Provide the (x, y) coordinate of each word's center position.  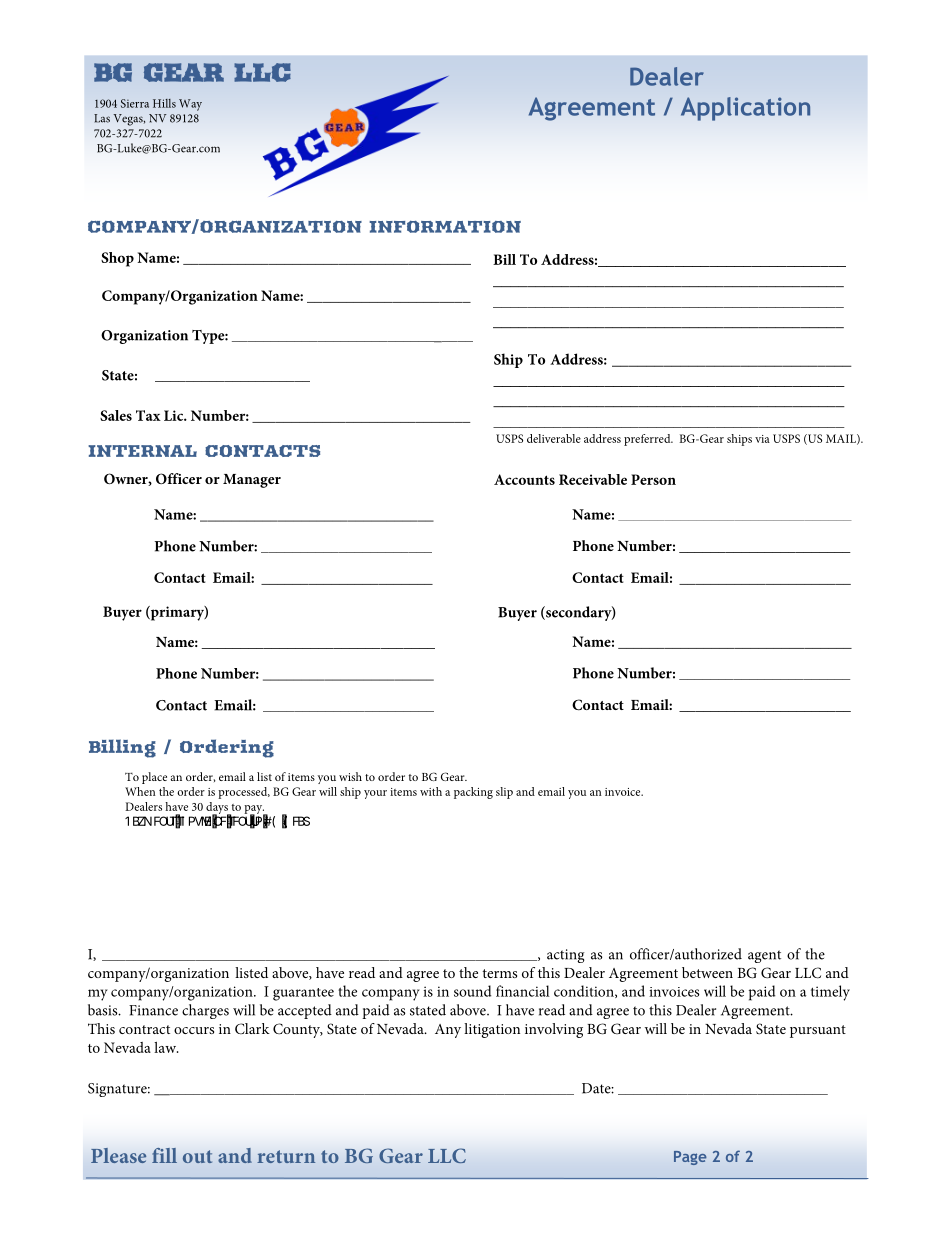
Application (745, 109)
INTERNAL (142, 451)
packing (473, 793)
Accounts (524, 479)
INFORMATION (445, 227)
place (154, 778)
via (762, 439)
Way (190, 105)
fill (164, 1155)
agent (764, 956)
